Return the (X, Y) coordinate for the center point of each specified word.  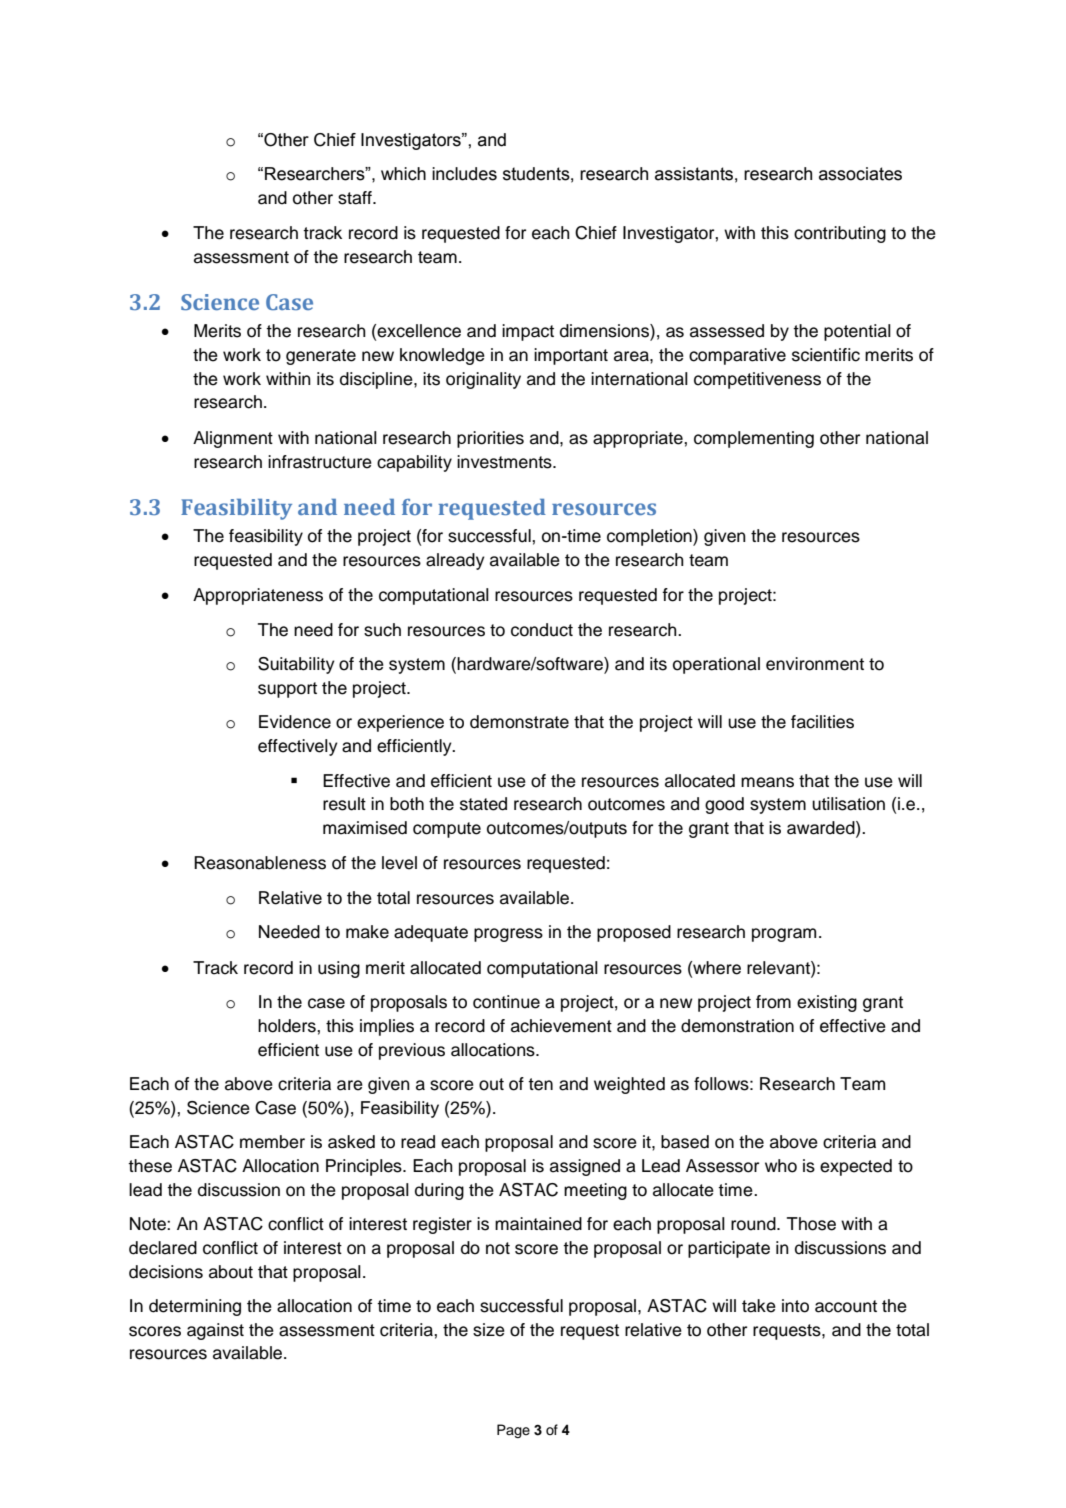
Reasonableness (260, 863)
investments (505, 462)
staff (356, 198)
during (439, 1191)
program (784, 935)
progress (508, 935)
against (215, 1331)
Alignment (233, 439)
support (287, 690)
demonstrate (519, 722)
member (272, 1142)
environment (815, 664)
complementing (754, 439)
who (781, 1166)
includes (464, 174)
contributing (840, 234)
